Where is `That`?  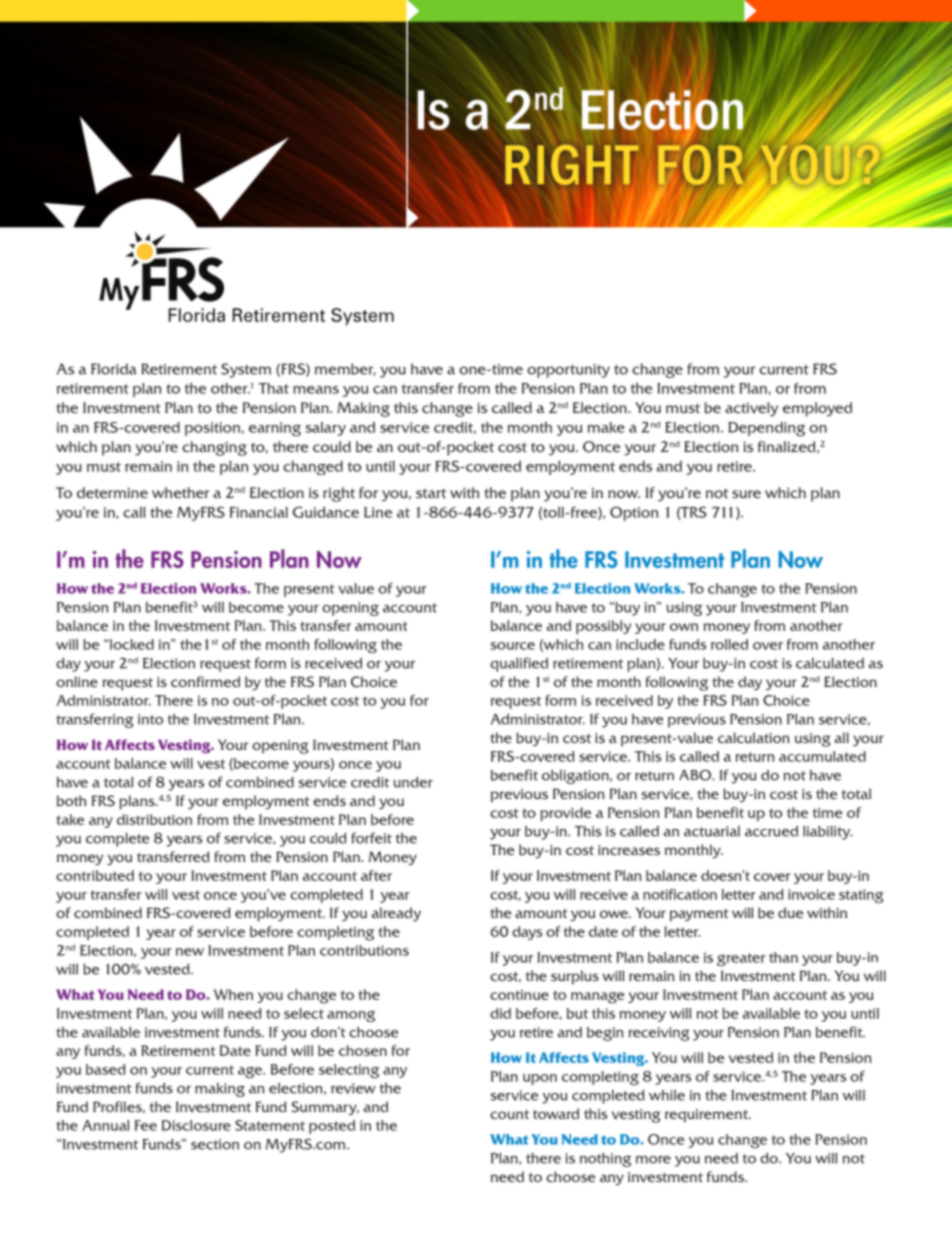 That is located at coordinates (274, 388).
